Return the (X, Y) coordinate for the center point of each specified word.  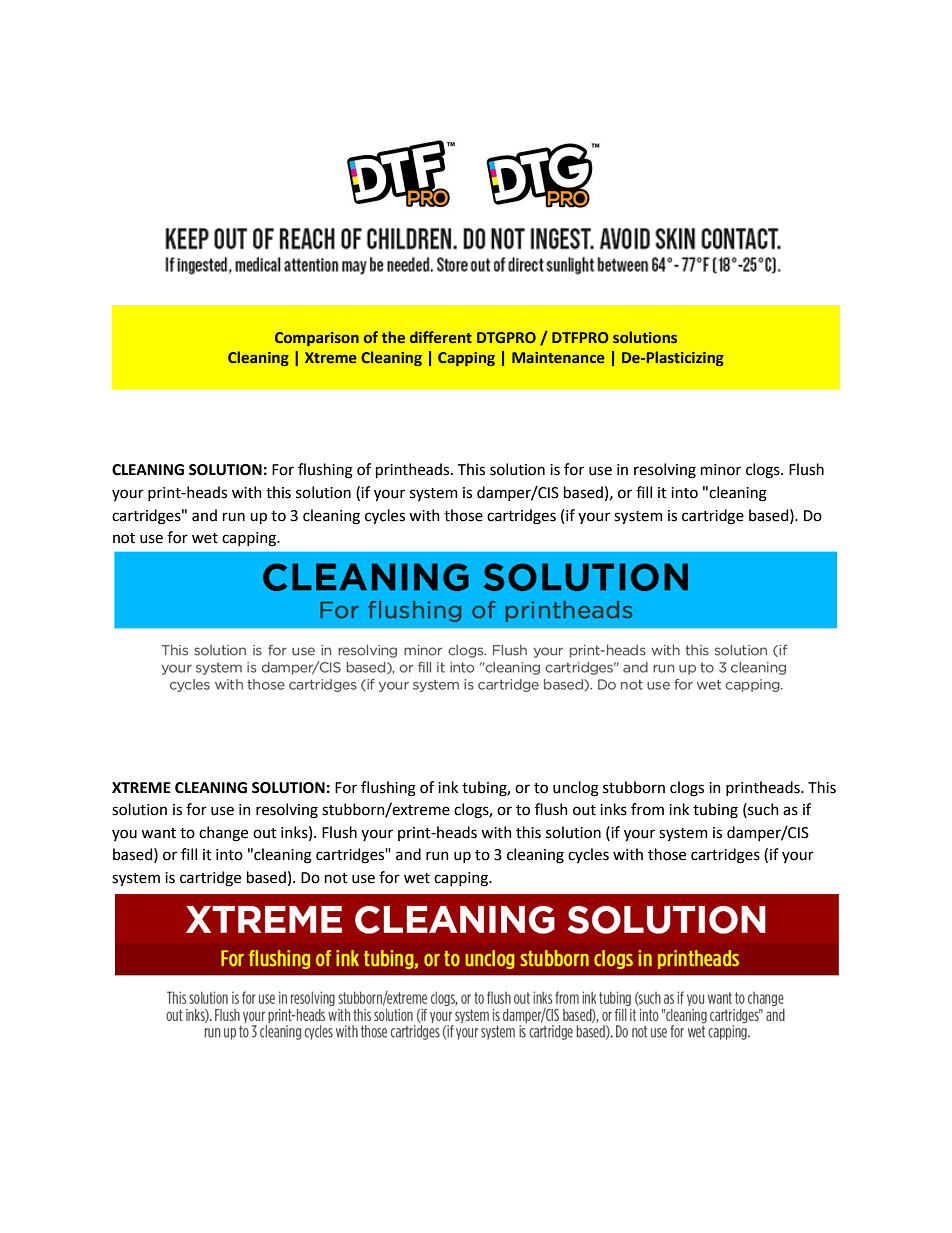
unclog (576, 789)
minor (721, 470)
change (223, 834)
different (441, 337)
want (158, 833)
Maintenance (558, 357)
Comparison (317, 339)
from (647, 809)
